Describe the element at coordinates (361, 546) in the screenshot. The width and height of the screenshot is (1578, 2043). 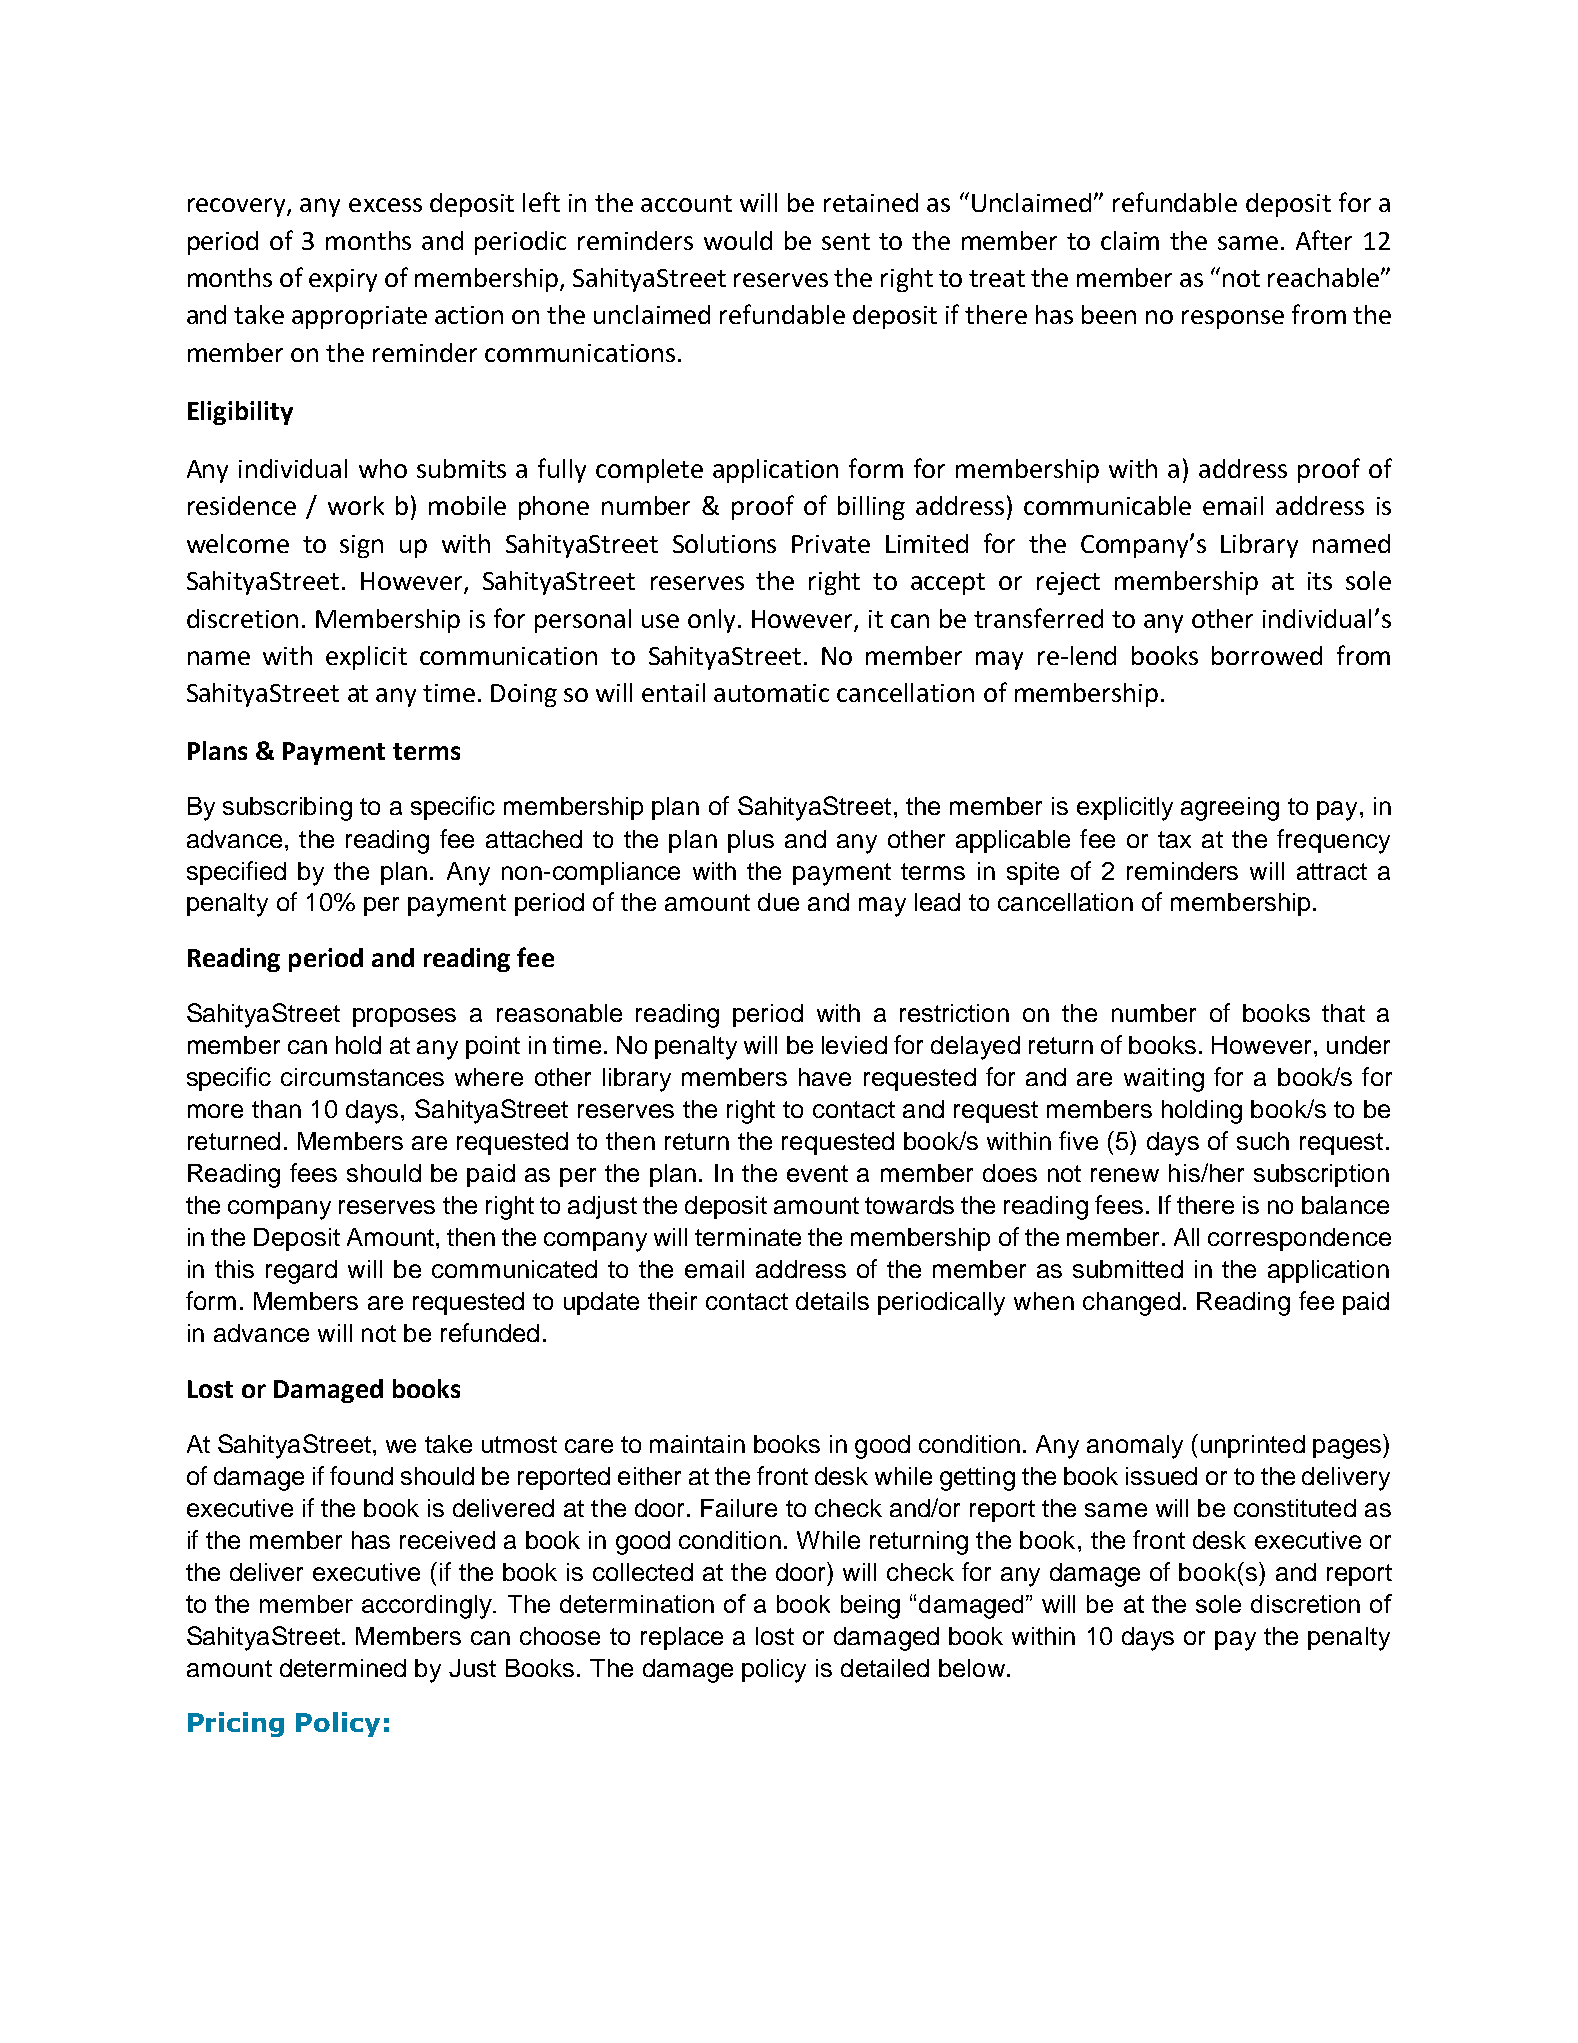
I see `sign` at that location.
